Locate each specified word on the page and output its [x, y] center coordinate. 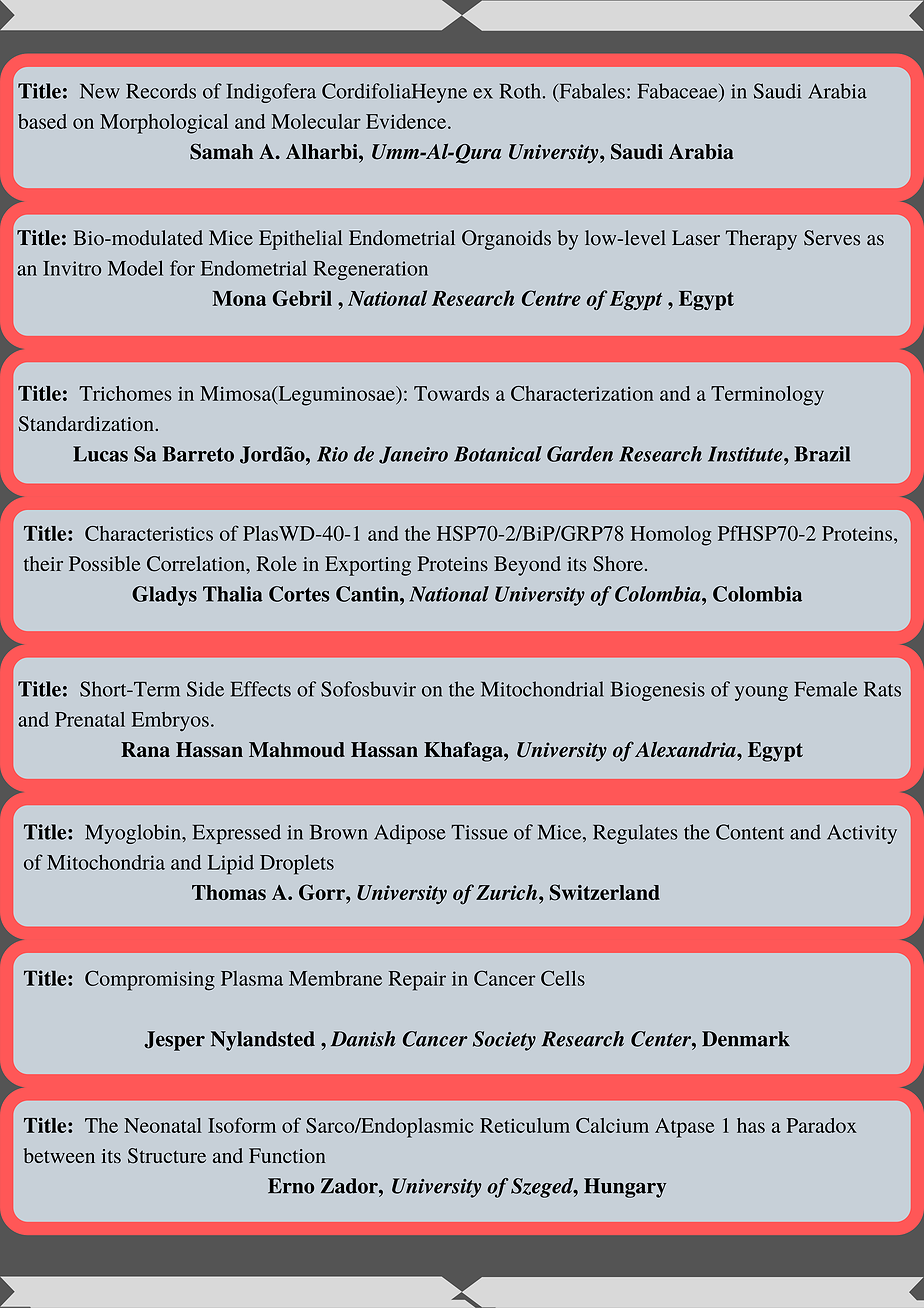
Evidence [407, 121]
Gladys [164, 596]
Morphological [164, 124]
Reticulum [525, 1125]
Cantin [368, 594]
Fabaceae [679, 92]
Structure [167, 1156]
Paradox [822, 1125]
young [761, 693]
